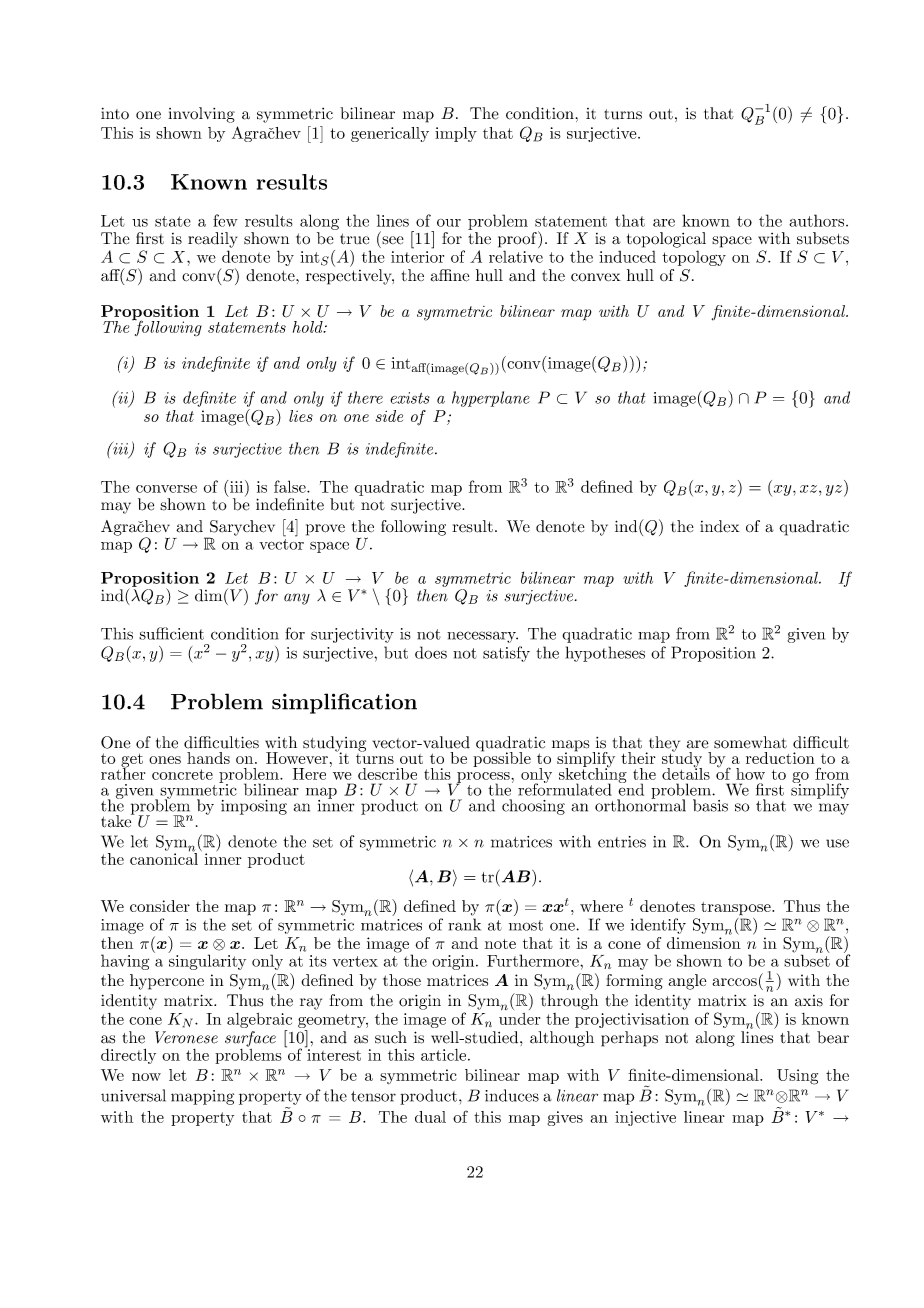 The image size is (924, 1308). What do you see at coordinates (301, 416) in the document?
I see `lies` at bounding box center [301, 416].
